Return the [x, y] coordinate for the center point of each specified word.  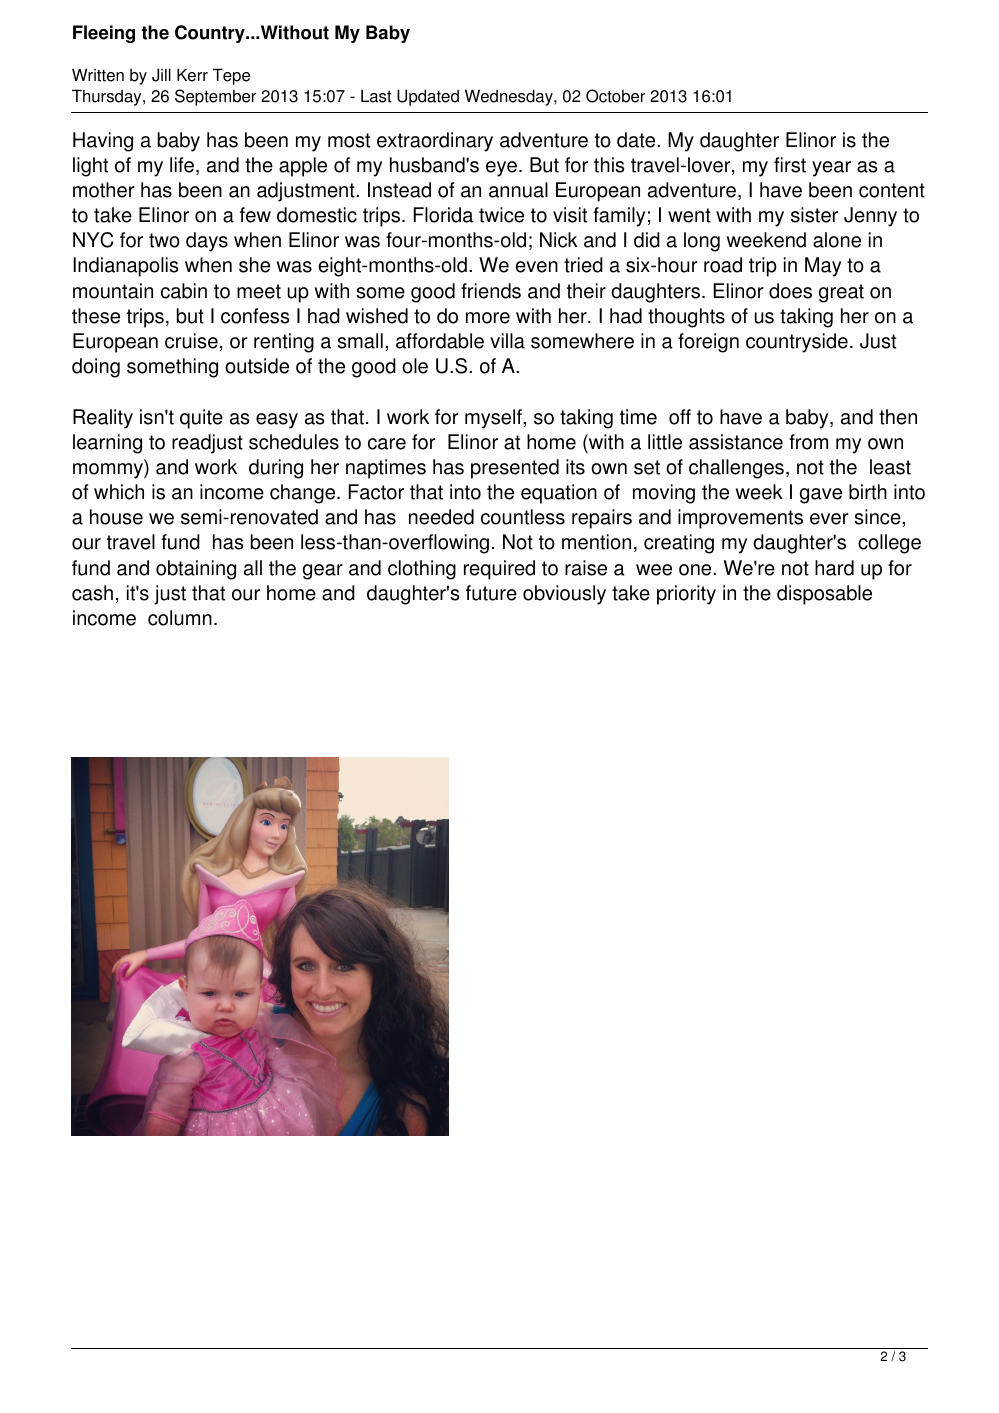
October [615, 96]
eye [501, 169]
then [898, 417]
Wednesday [510, 97]
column [180, 618]
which [119, 492]
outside [257, 366]
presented [515, 469]
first [790, 165]
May [823, 267]
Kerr [192, 75]
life [183, 166]
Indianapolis [126, 267]
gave [821, 496]
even [537, 267]
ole [415, 366]
